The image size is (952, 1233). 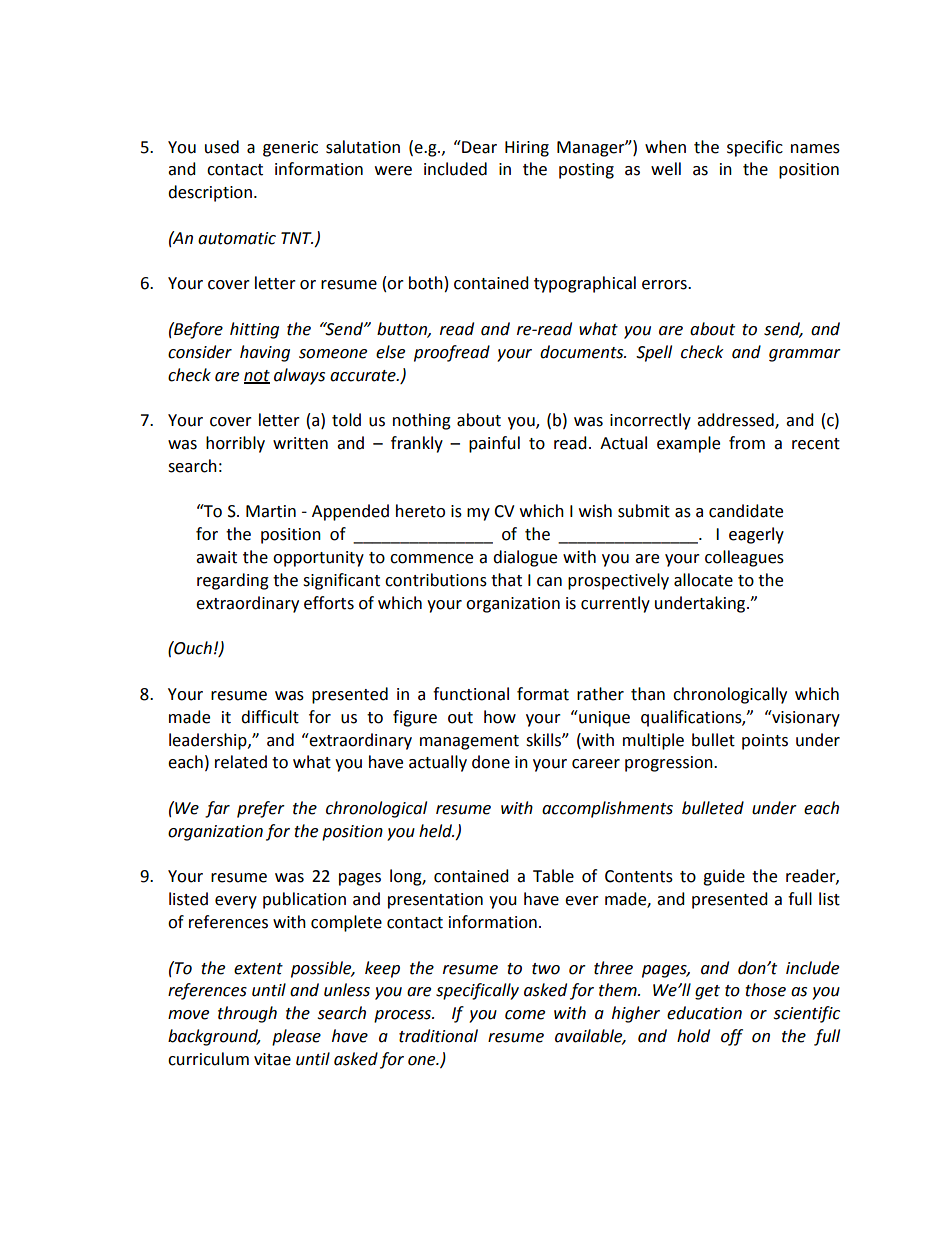 I want to click on prefer, so click(x=261, y=809).
